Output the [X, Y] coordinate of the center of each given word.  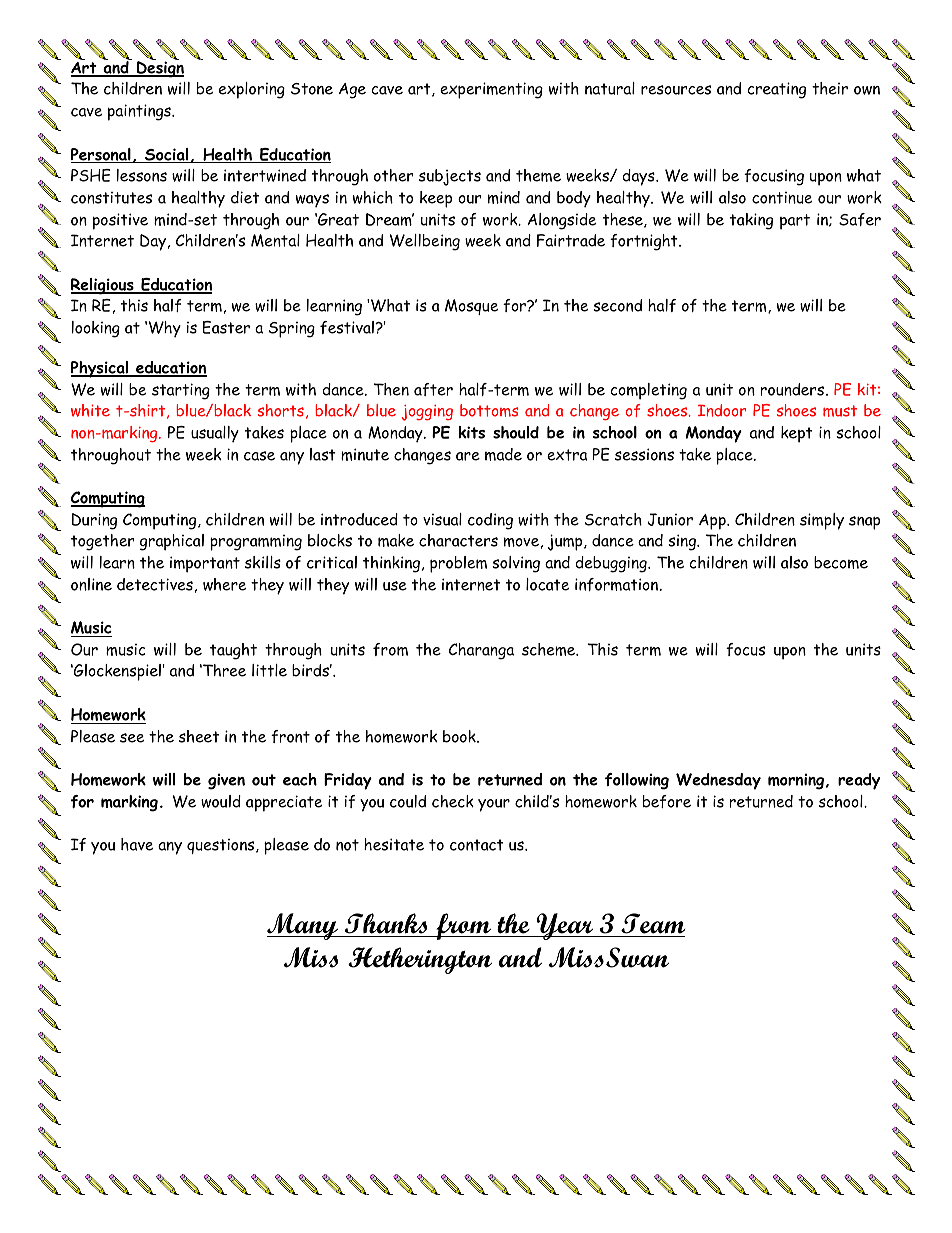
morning [797, 782]
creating [777, 90]
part [795, 222]
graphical [172, 542]
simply [822, 521]
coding [490, 521]
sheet [199, 736]
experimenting [491, 90]
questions [222, 846]
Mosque [471, 307]
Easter [226, 327]
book [460, 736]
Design [159, 68]
